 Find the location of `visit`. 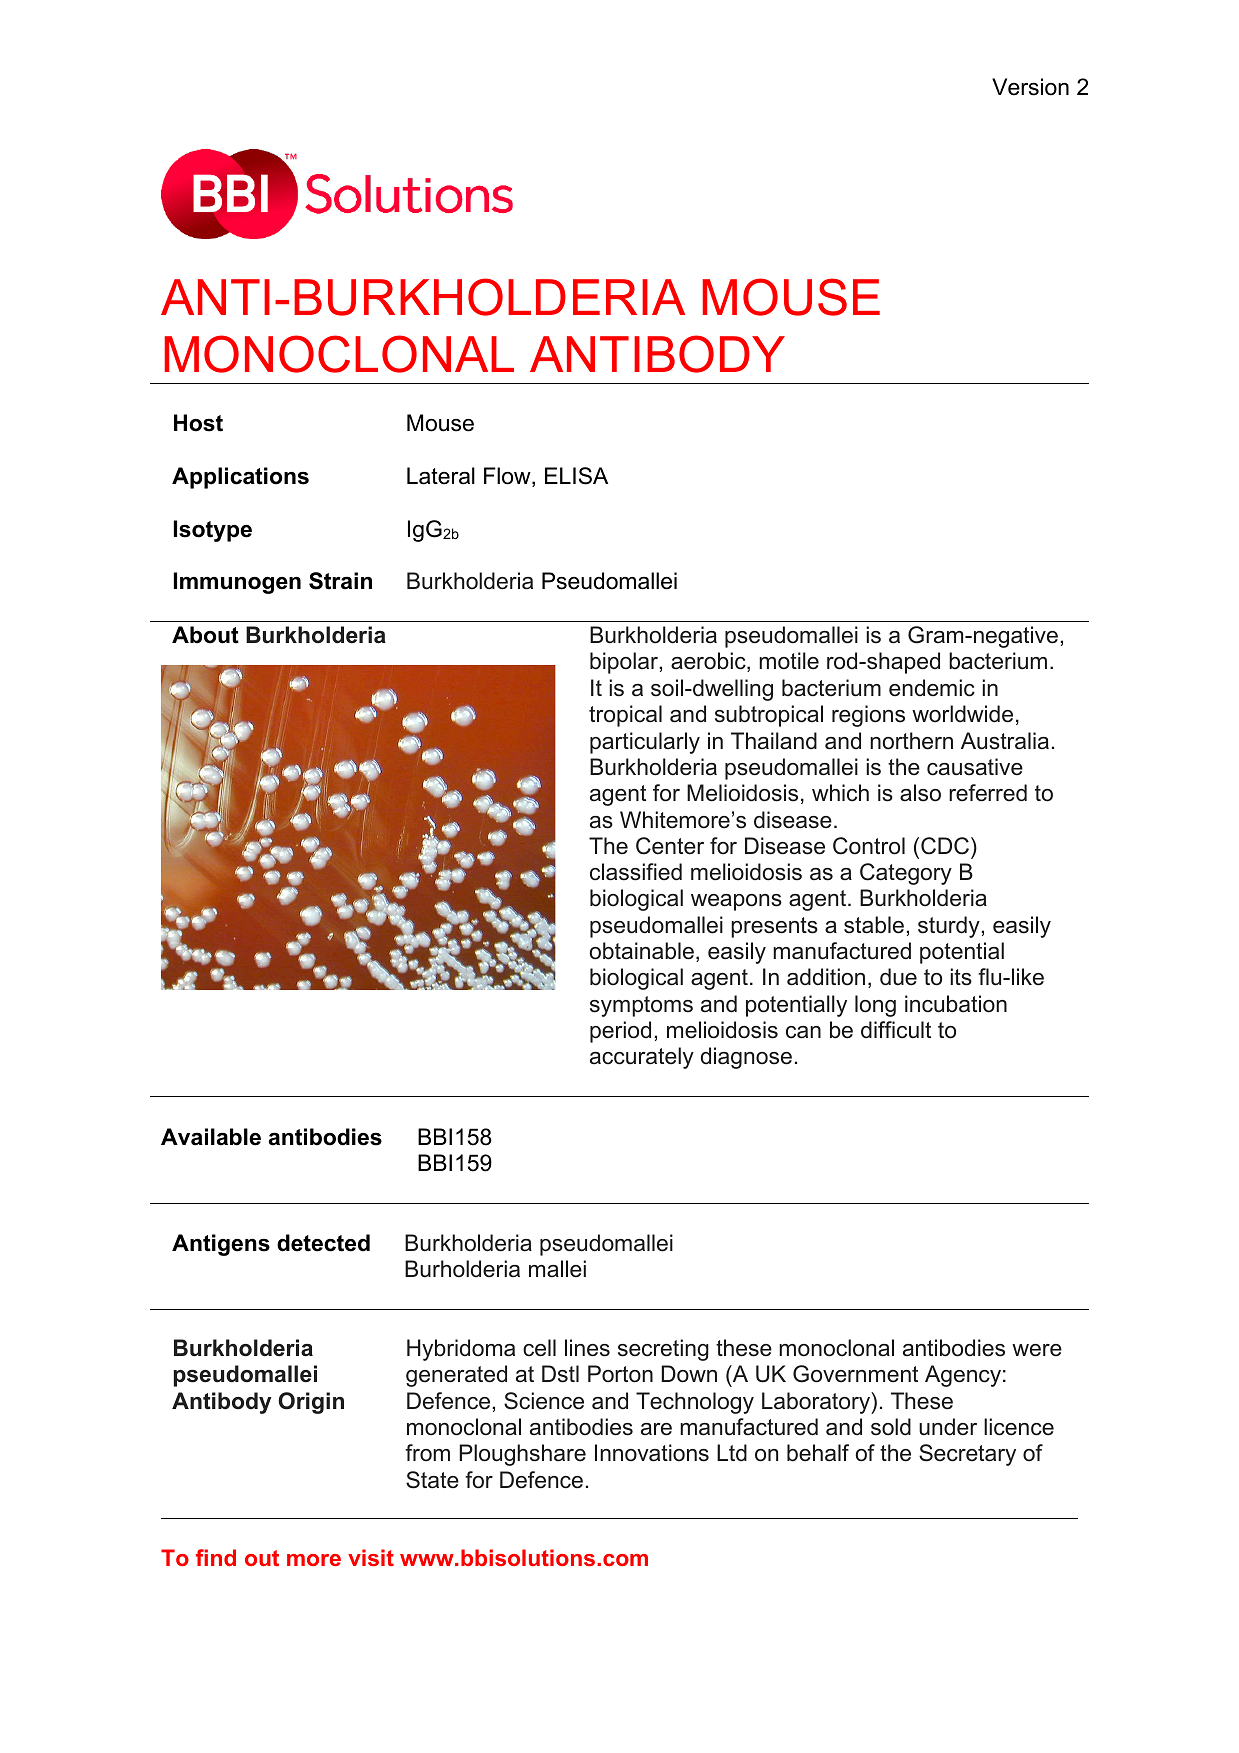

visit is located at coordinates (371, 1557).
